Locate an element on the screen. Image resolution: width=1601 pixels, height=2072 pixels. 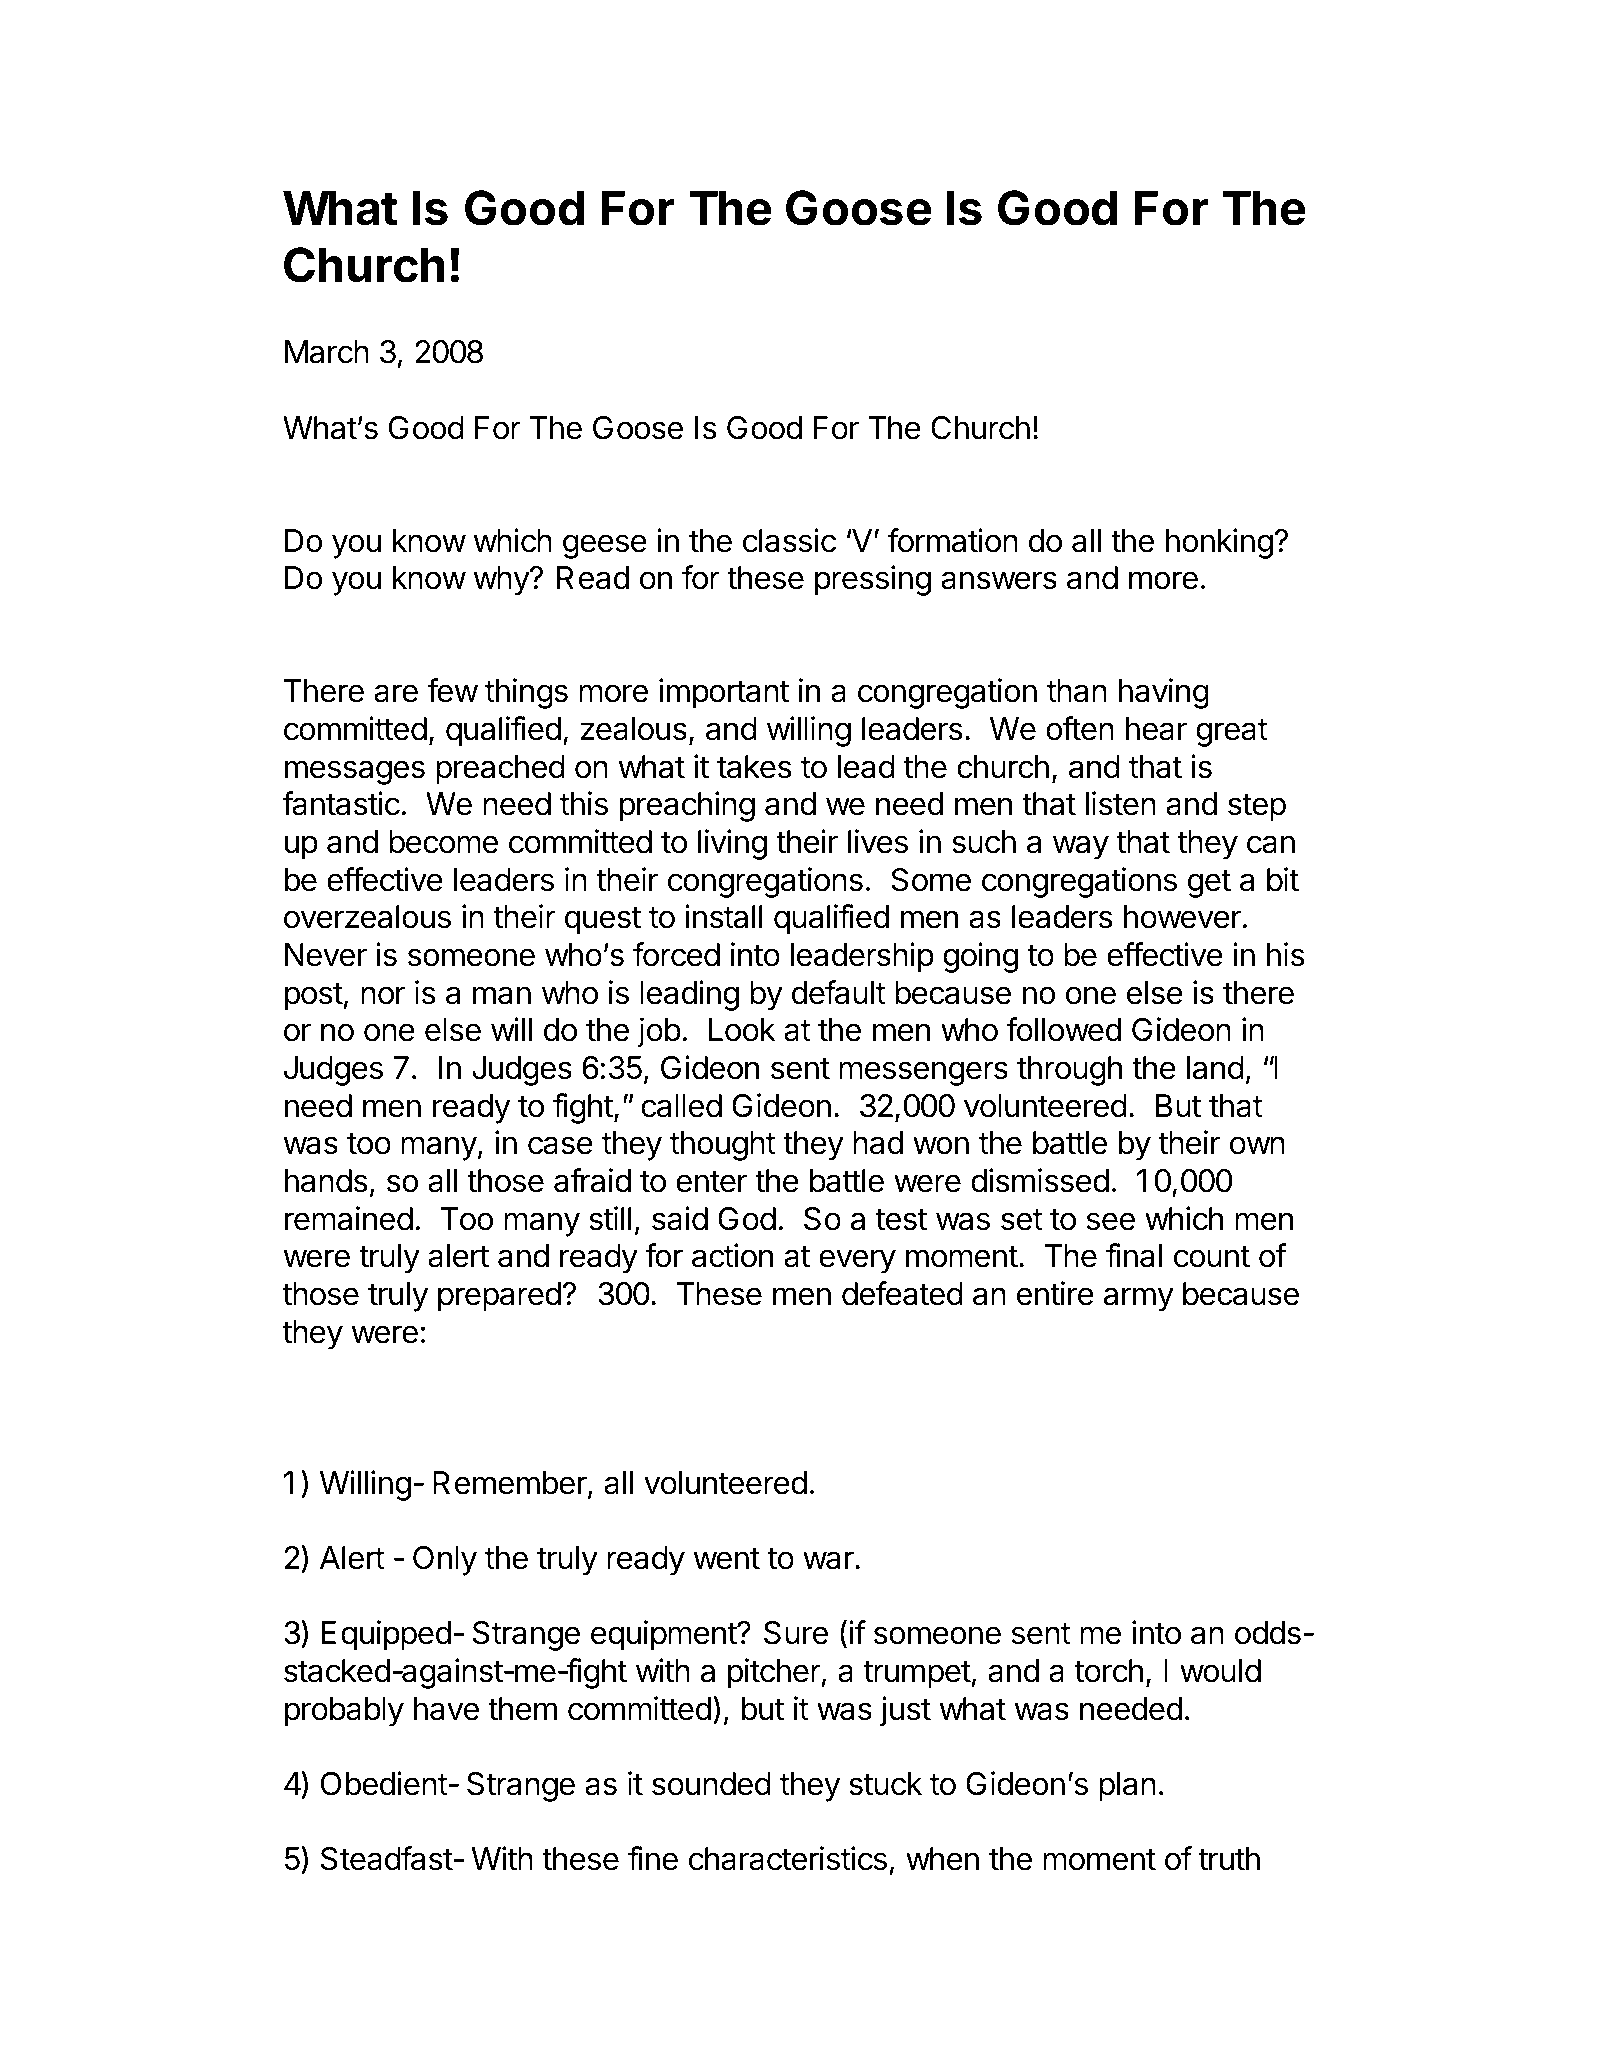
having is located at coordinates (1164, 693).
